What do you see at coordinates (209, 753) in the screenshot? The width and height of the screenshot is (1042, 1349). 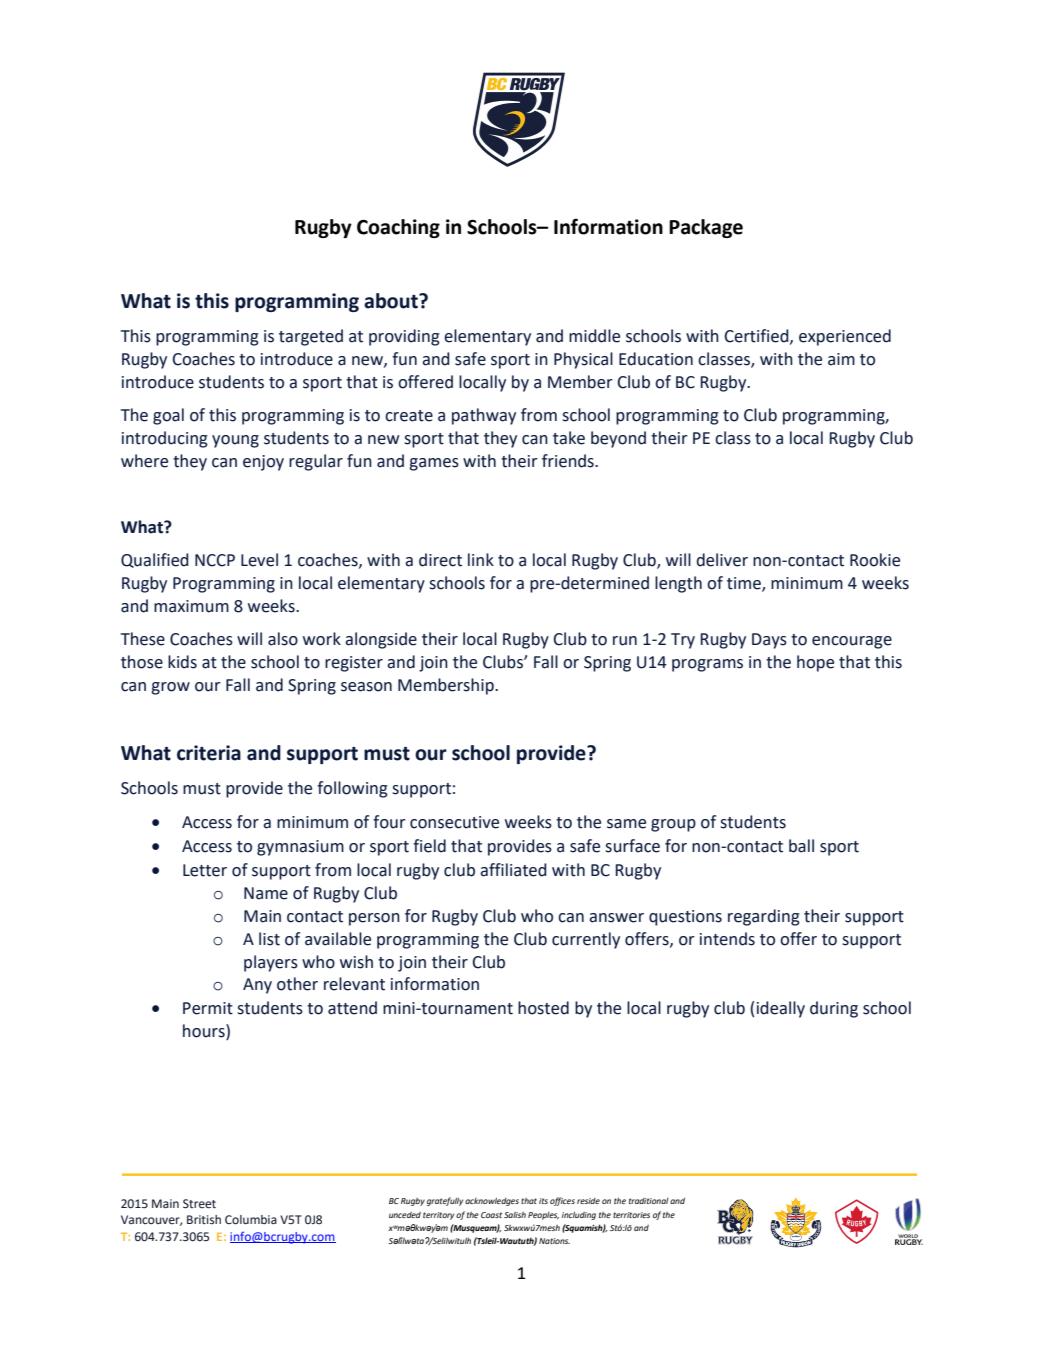 I see `criteria` at bounding box center [209, 753].
